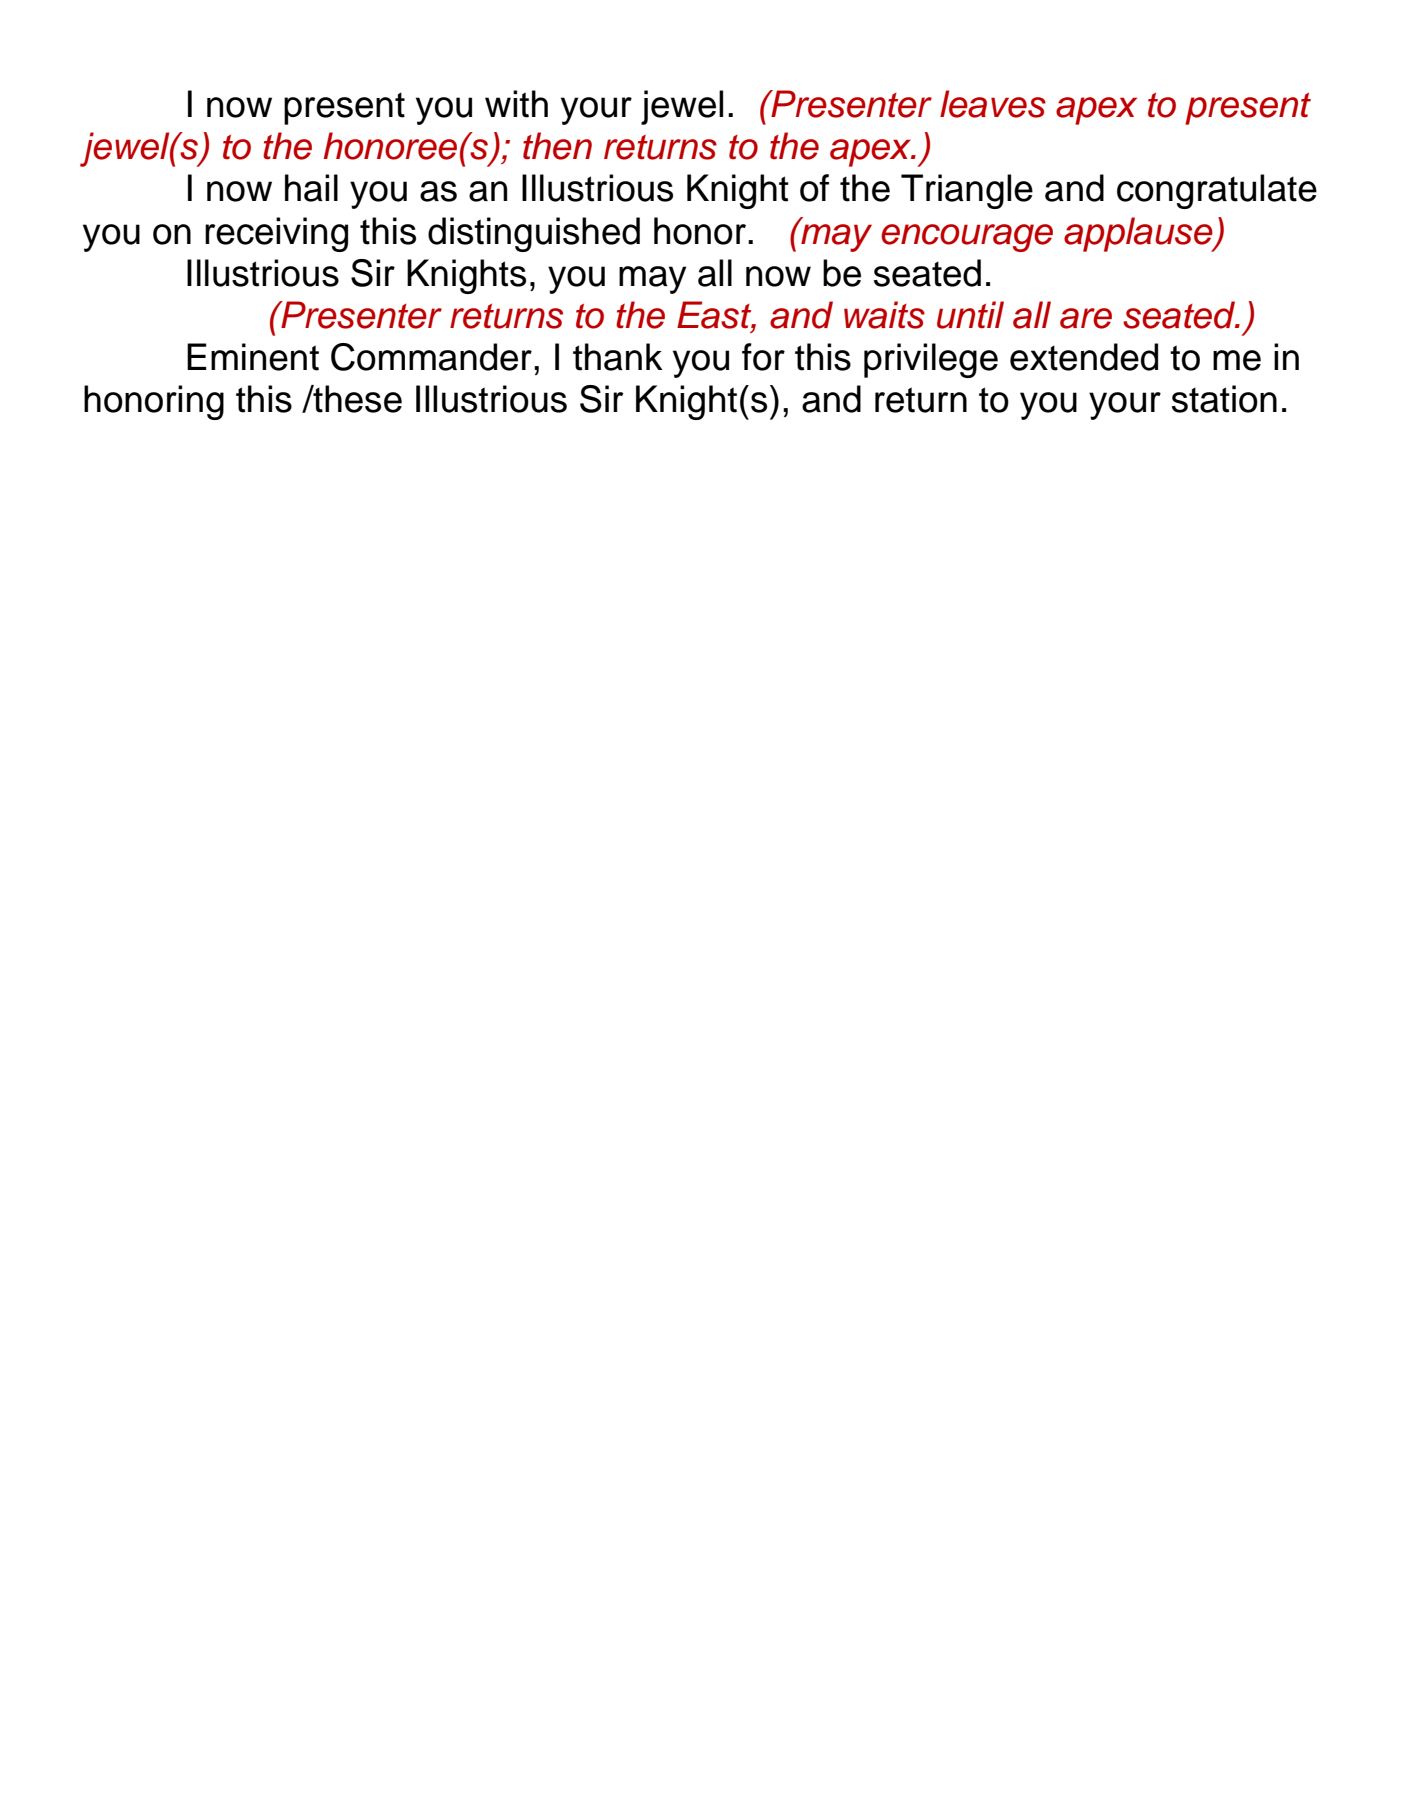 The height and width of the screenshot is (1818, 1405). What do you see at coordinates (516, 104) in the screenshot?
I see `with` at bounding box center [516, 104].
